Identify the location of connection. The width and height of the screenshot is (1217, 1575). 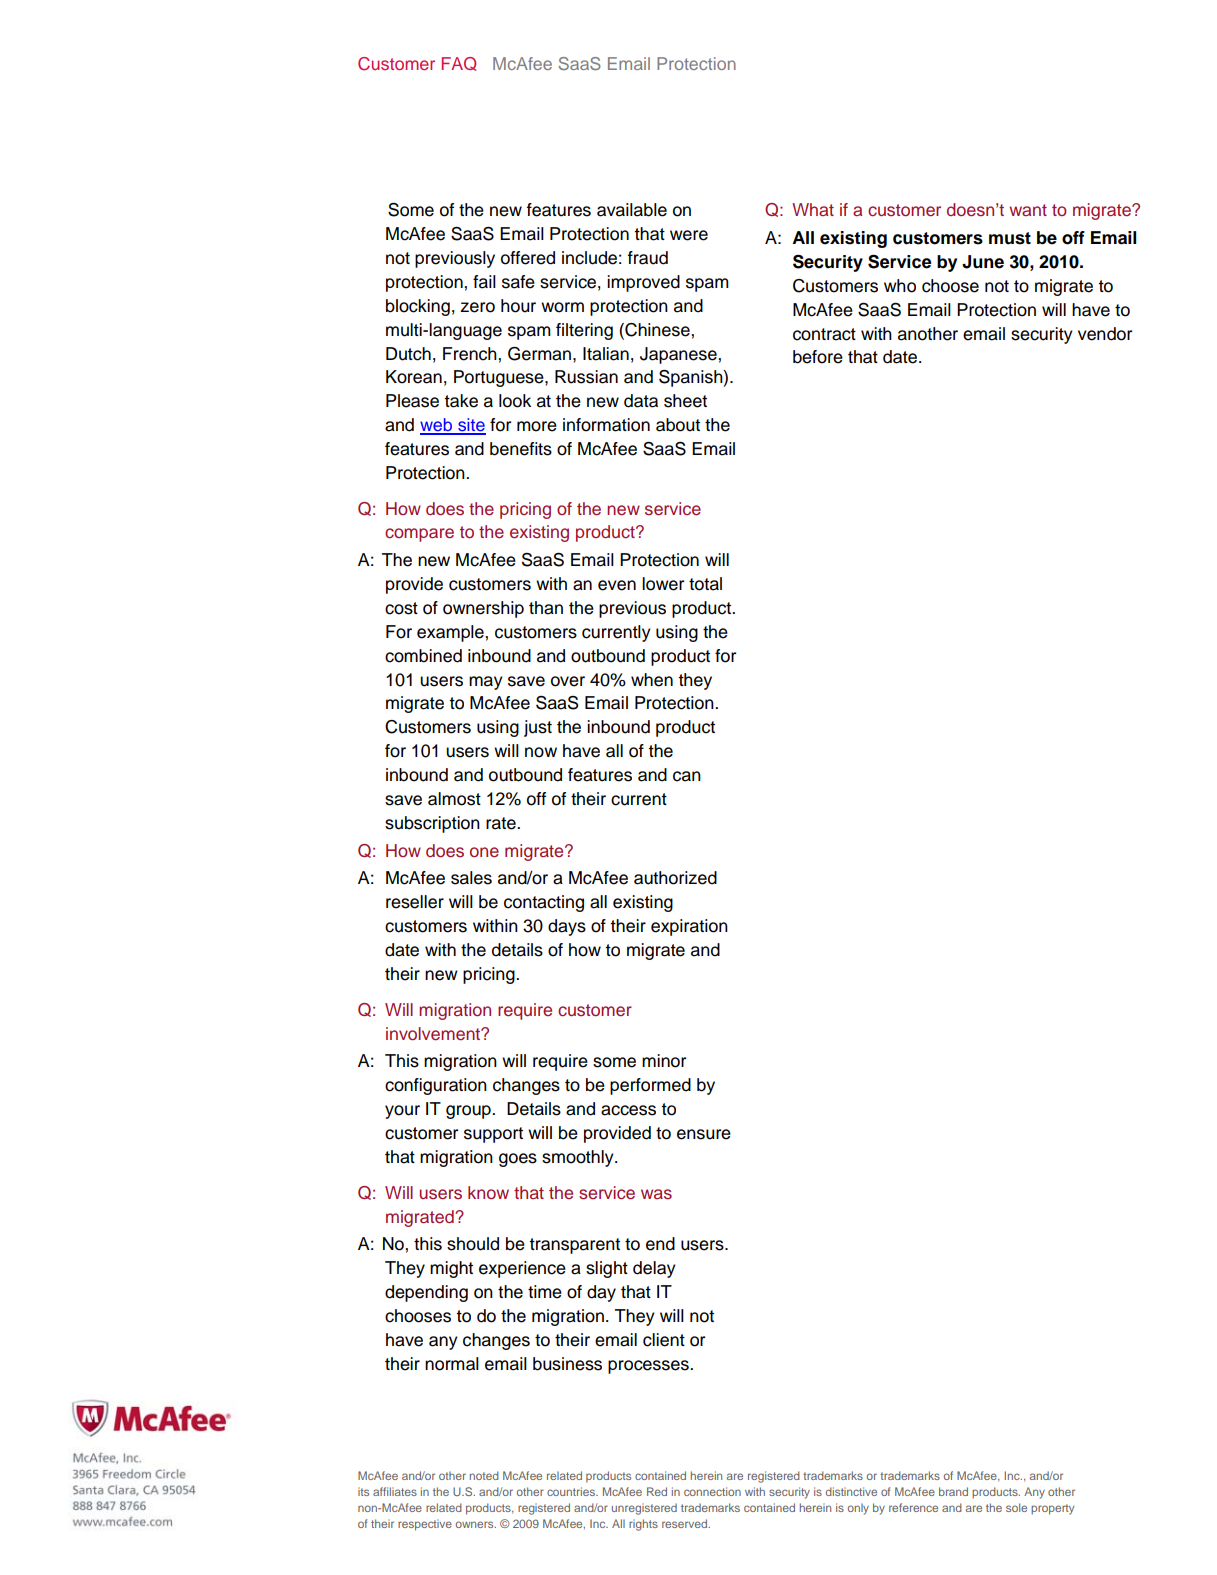
(712, 1491).
